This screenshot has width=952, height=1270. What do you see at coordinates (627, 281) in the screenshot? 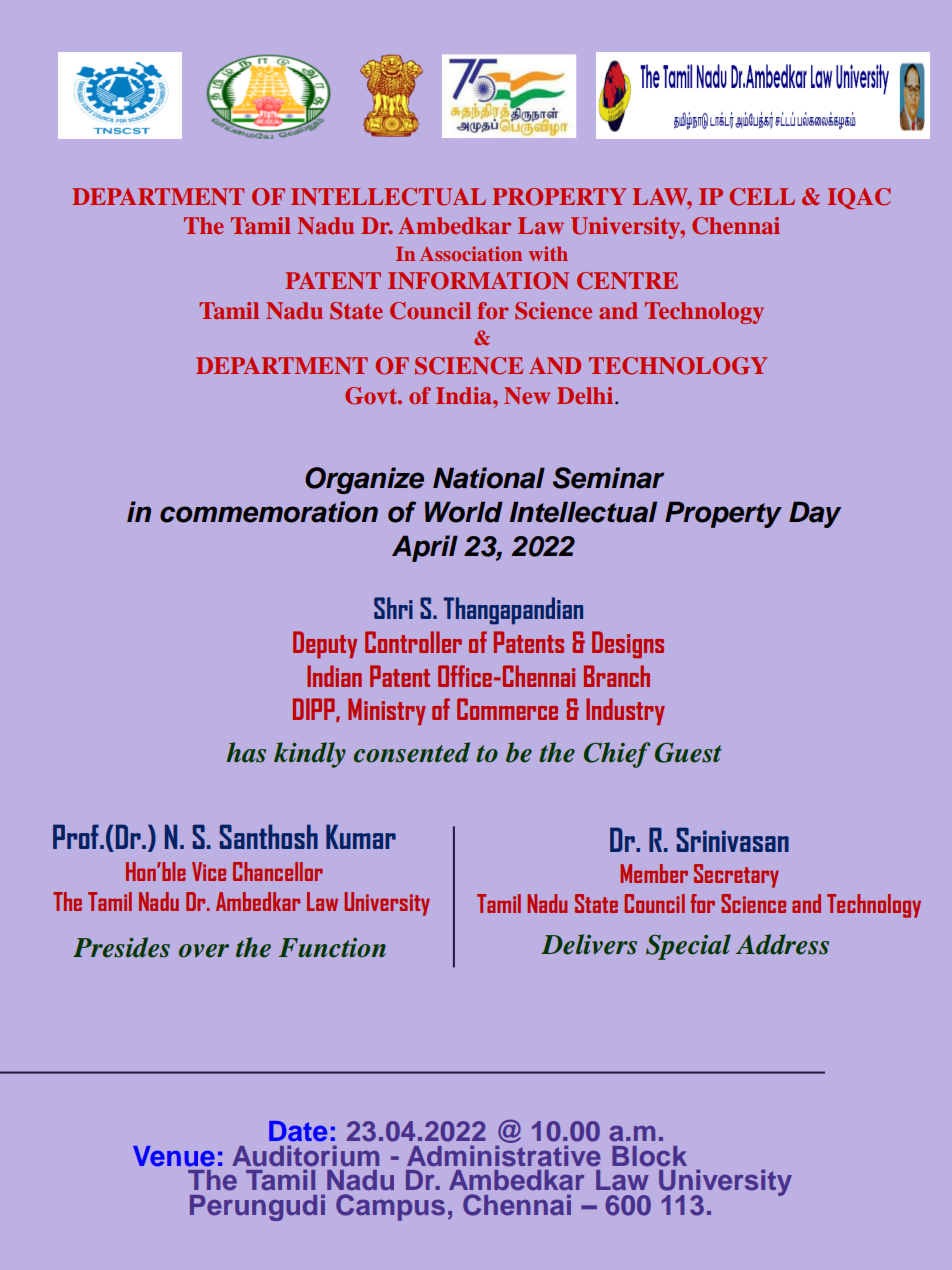
I see `CENTRE` at bounding box center [627, 281].
